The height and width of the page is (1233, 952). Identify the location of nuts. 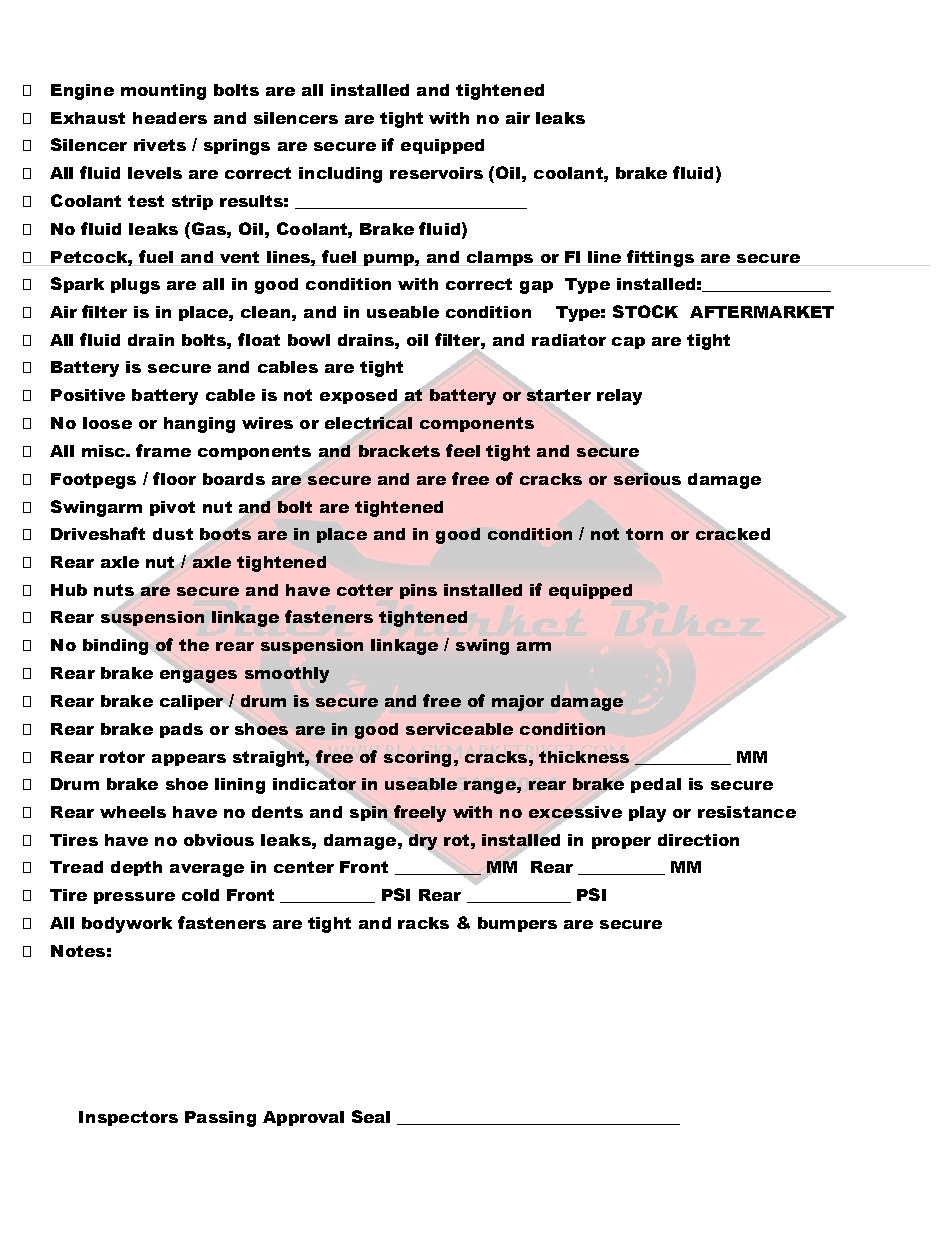
(115, 591).
